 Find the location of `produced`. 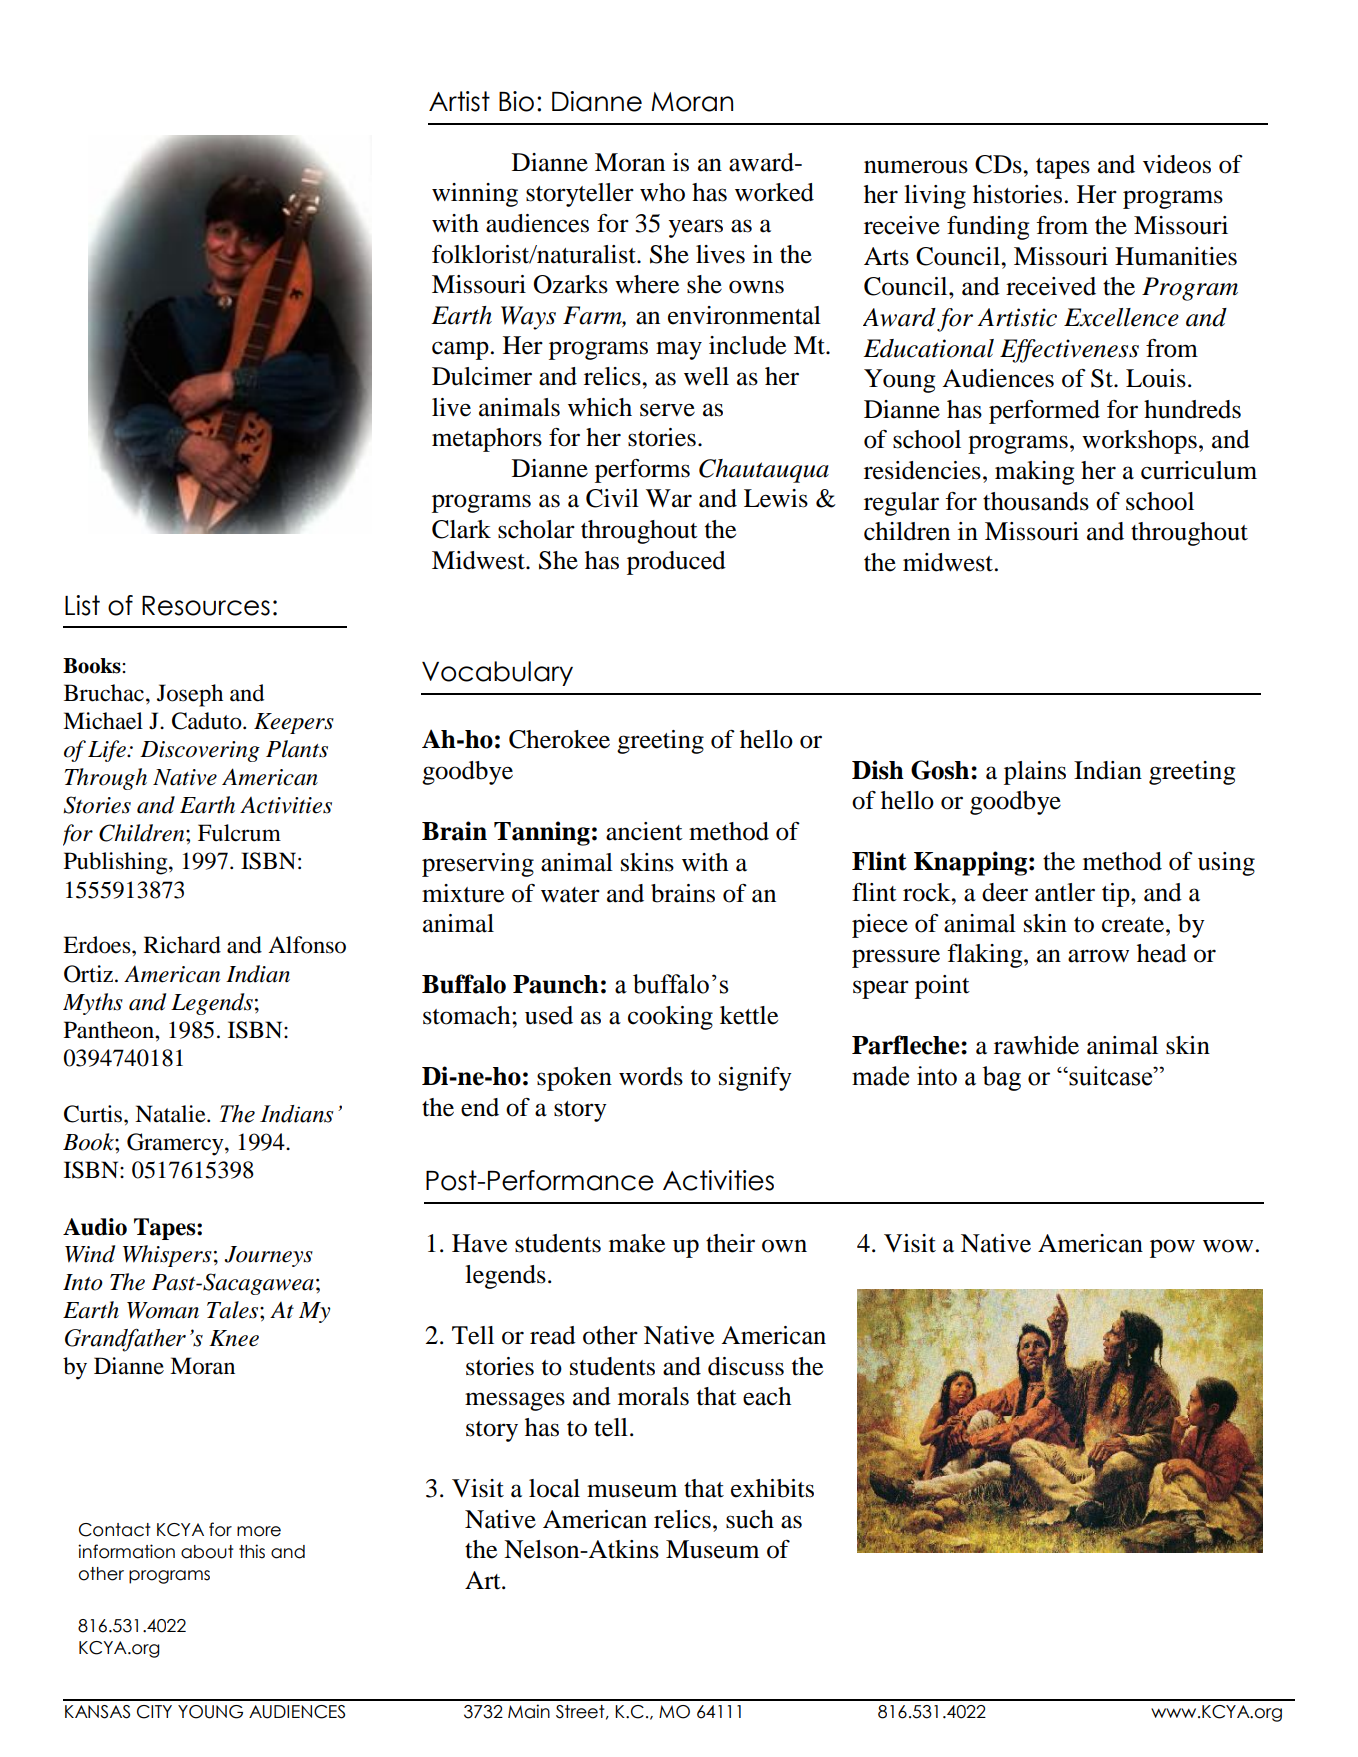

produced is located at coordinates (676, 563).
